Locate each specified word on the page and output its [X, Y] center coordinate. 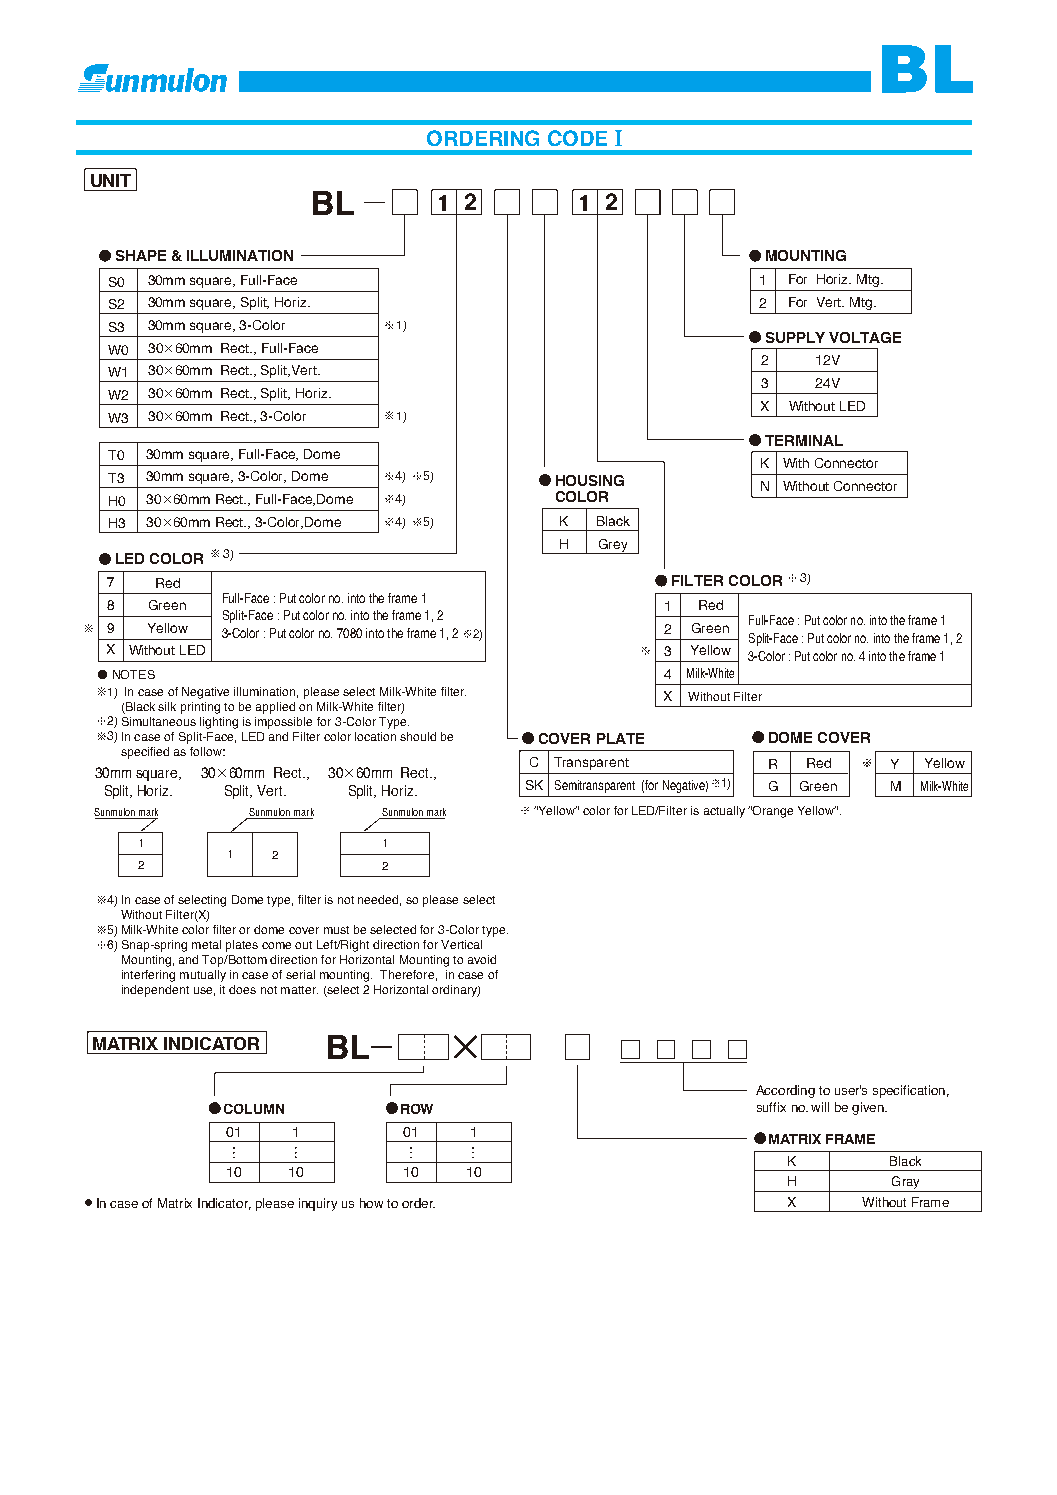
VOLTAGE [865, 337]
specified [145, 753]
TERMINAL [804, 440]
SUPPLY [795, 337]
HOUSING [590, 480]
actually [724, 812]
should [418, 736]
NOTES [134, 674]
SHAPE [141, 255]
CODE [577, 138]
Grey [613, 546]
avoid [482, 959]
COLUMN [254, 1109]
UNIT [111, 180]
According [785, 1091]
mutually [203, 976]
